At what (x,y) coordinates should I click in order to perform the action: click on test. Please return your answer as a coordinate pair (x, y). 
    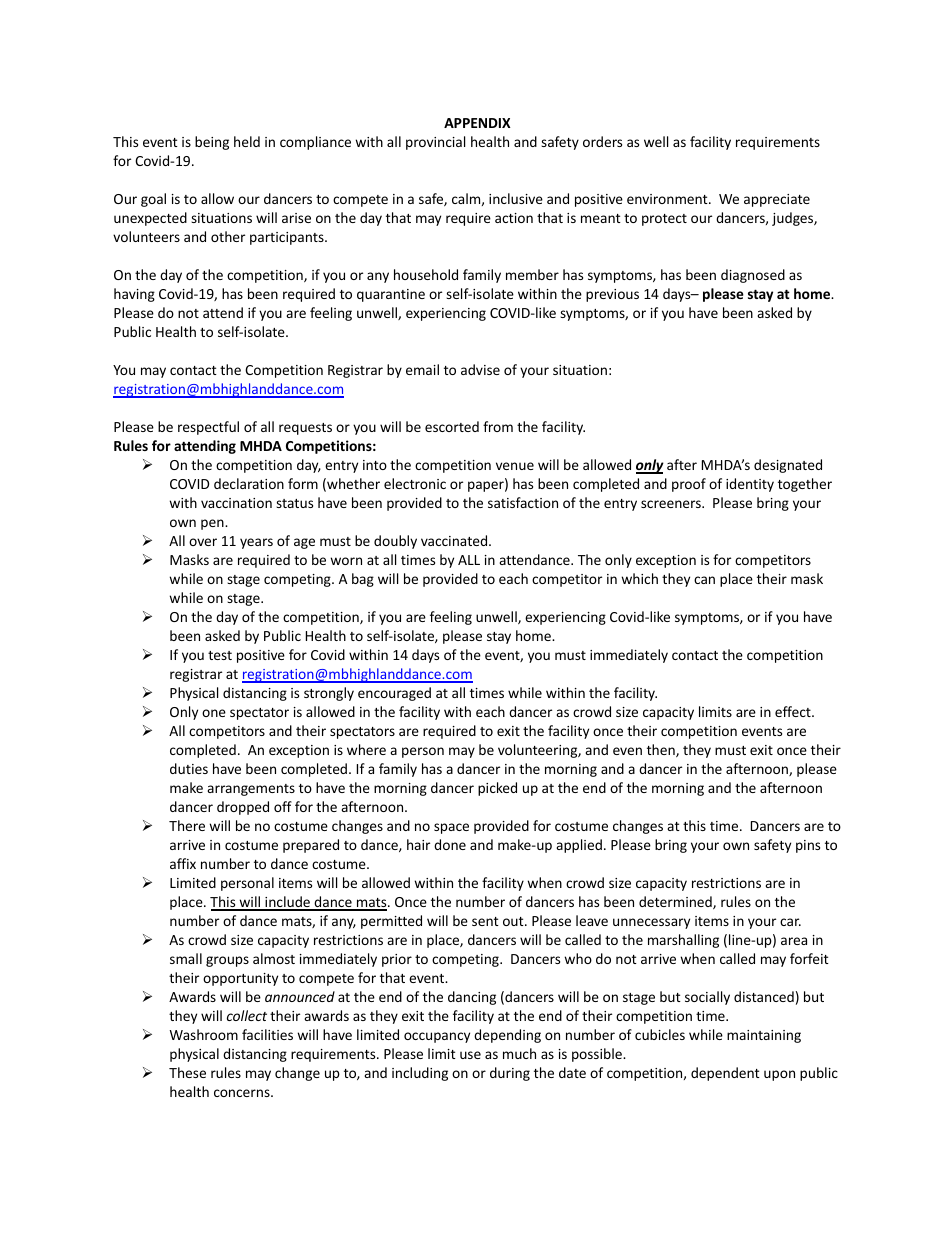
    Looking at the image, I should click on (220, 655).
